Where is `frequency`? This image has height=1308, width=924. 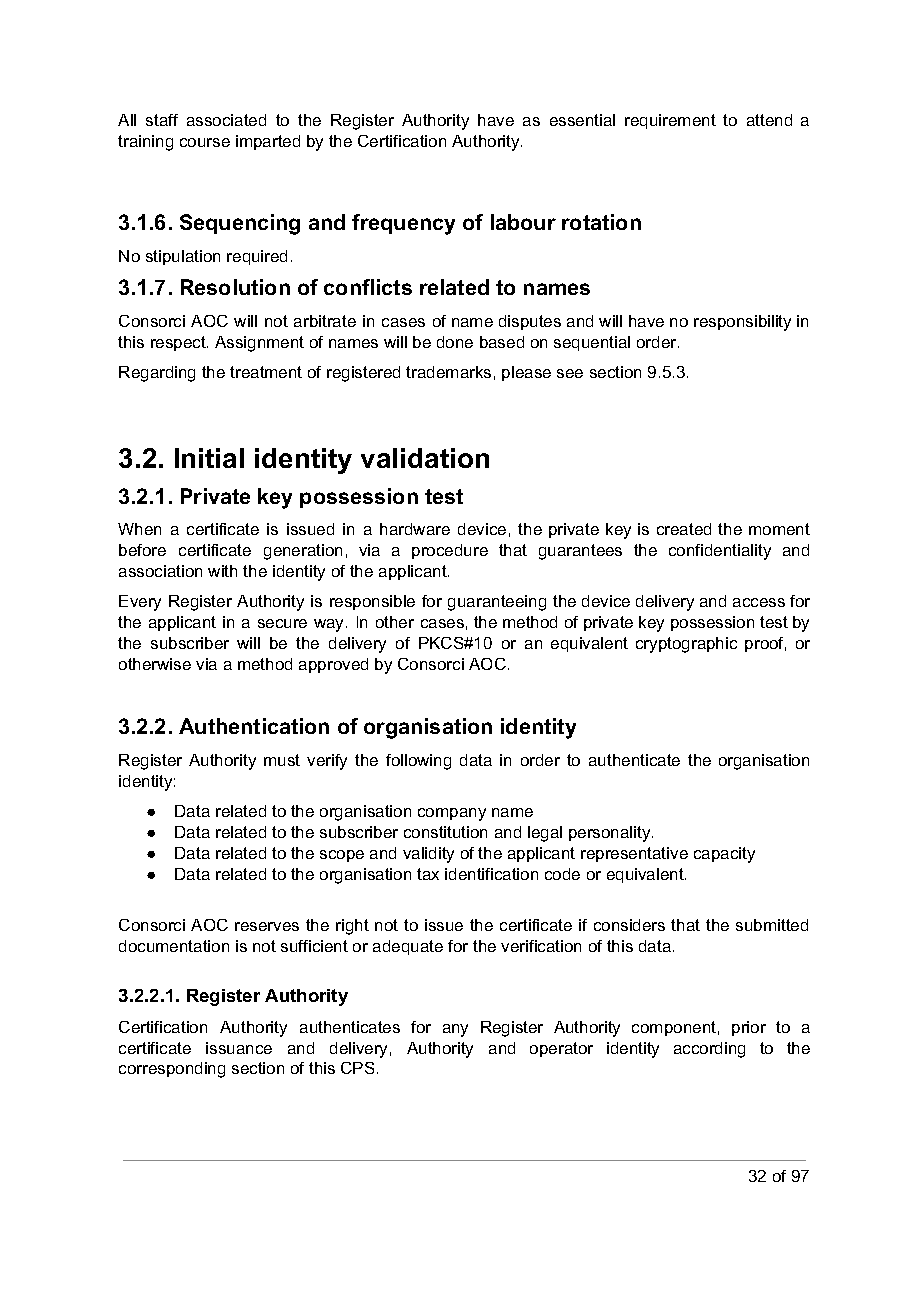
frequency is located at coordinates (403, 224).
